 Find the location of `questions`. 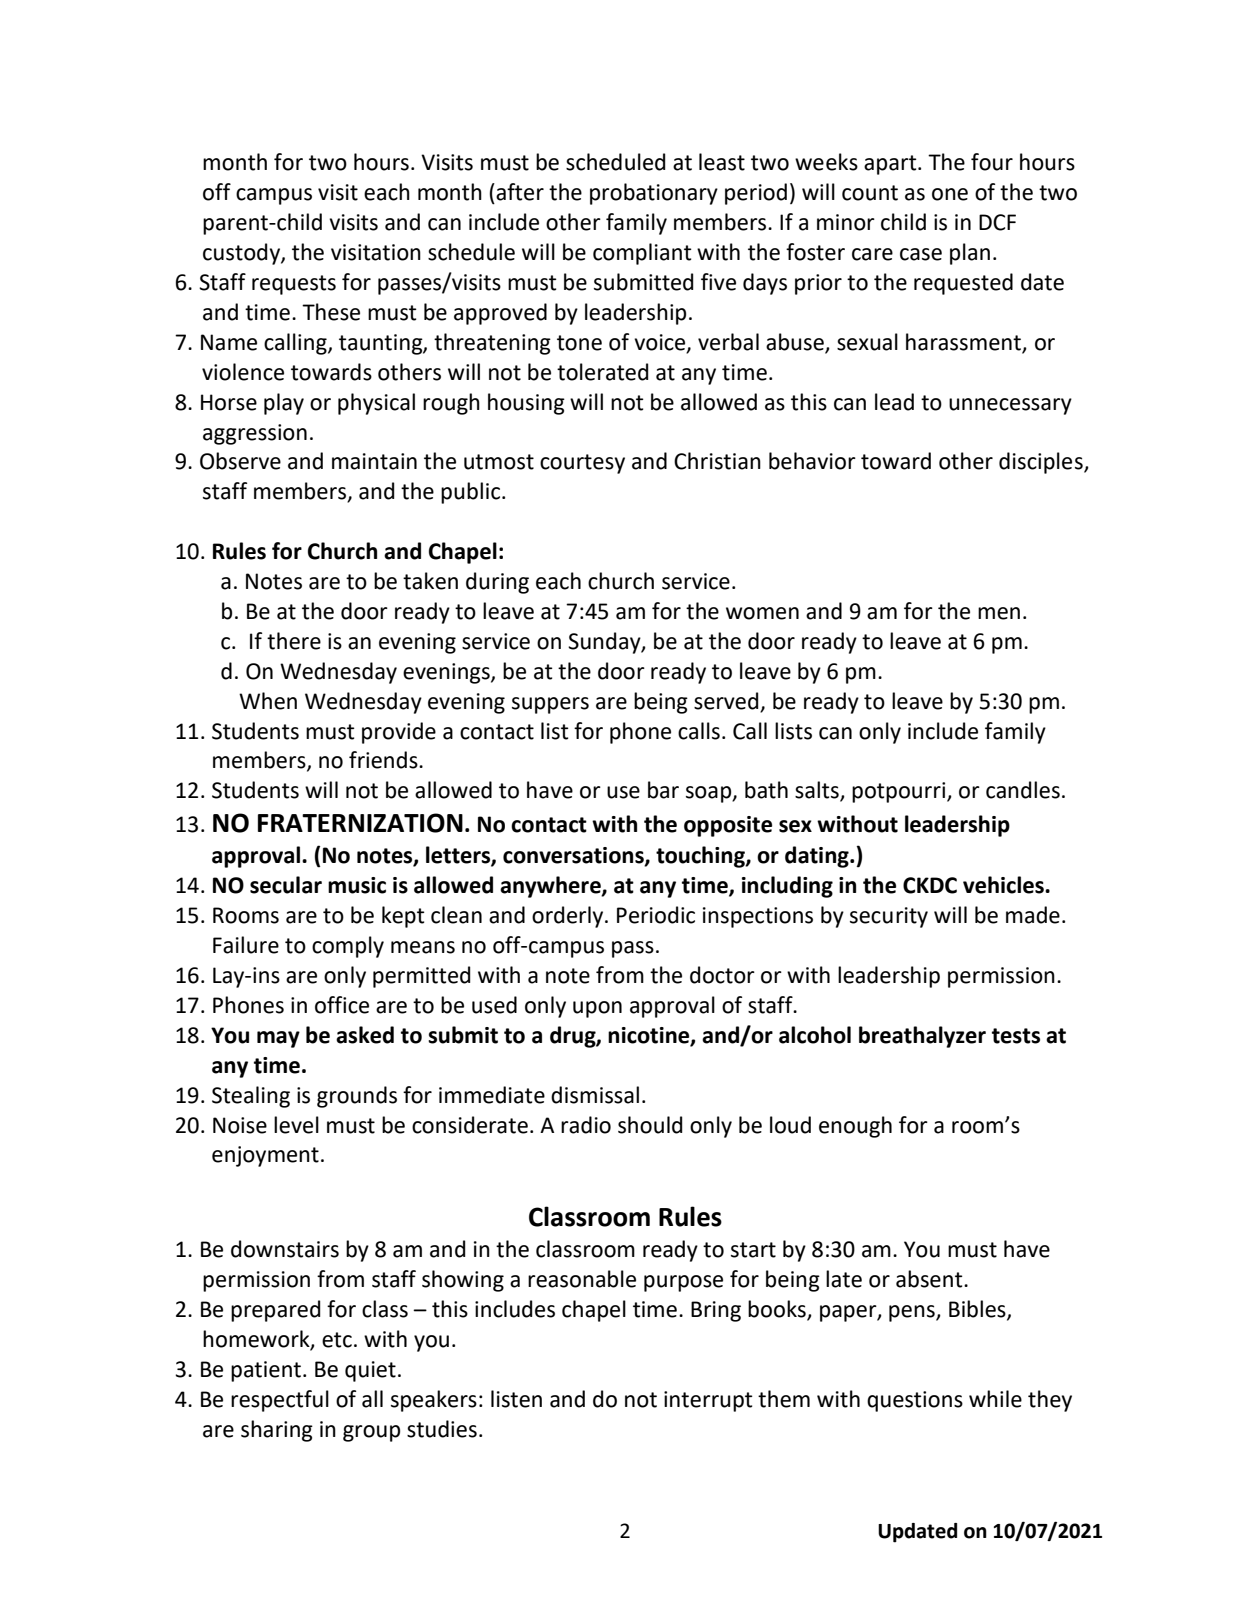

questions is located at coordinates (915, 1401).
